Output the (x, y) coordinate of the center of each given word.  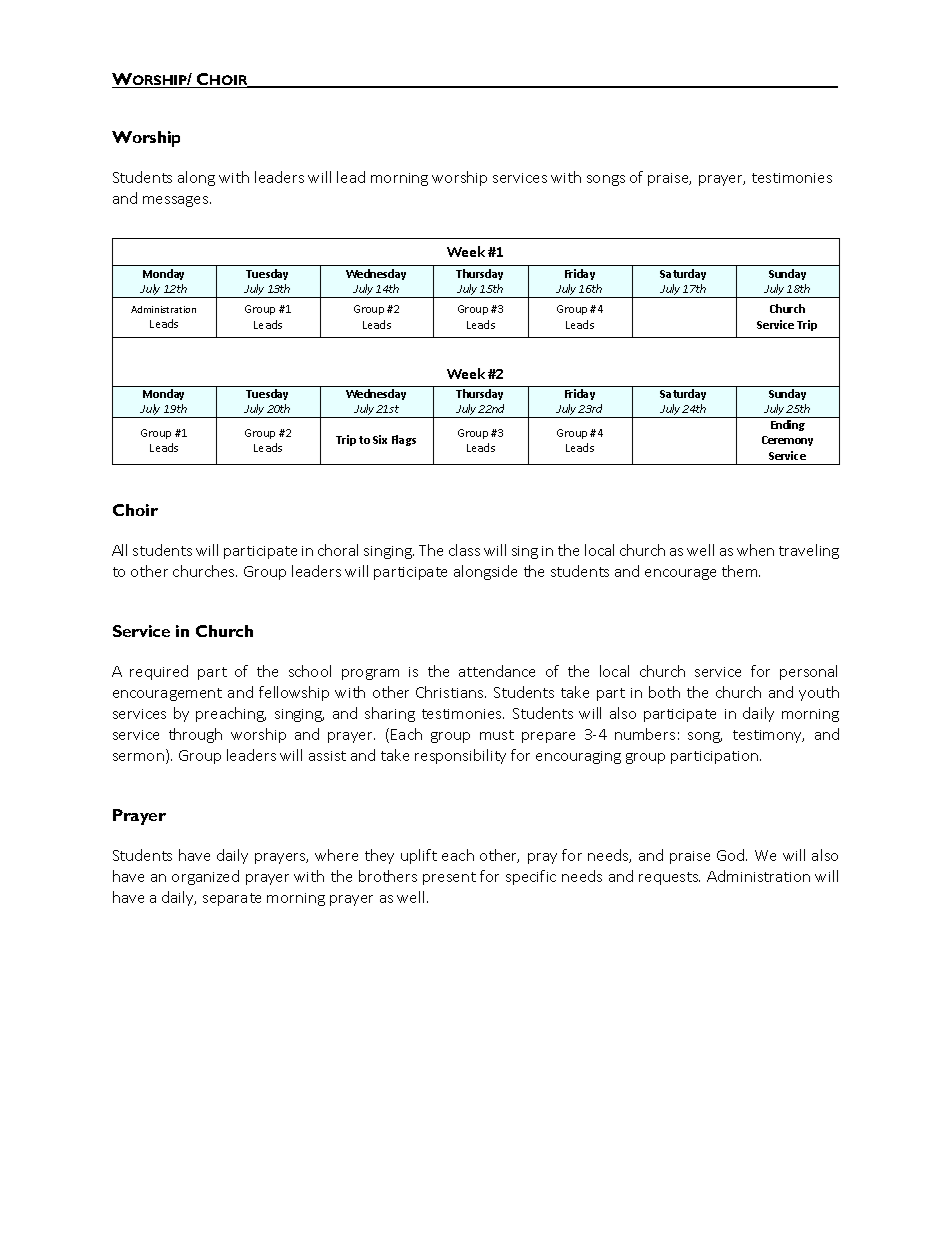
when (755, 550)
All (119, 550)
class (464, 550)
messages (177, 201)
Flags (404, 440)
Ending (788, 425)
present (449, 878)
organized (205, 877)
